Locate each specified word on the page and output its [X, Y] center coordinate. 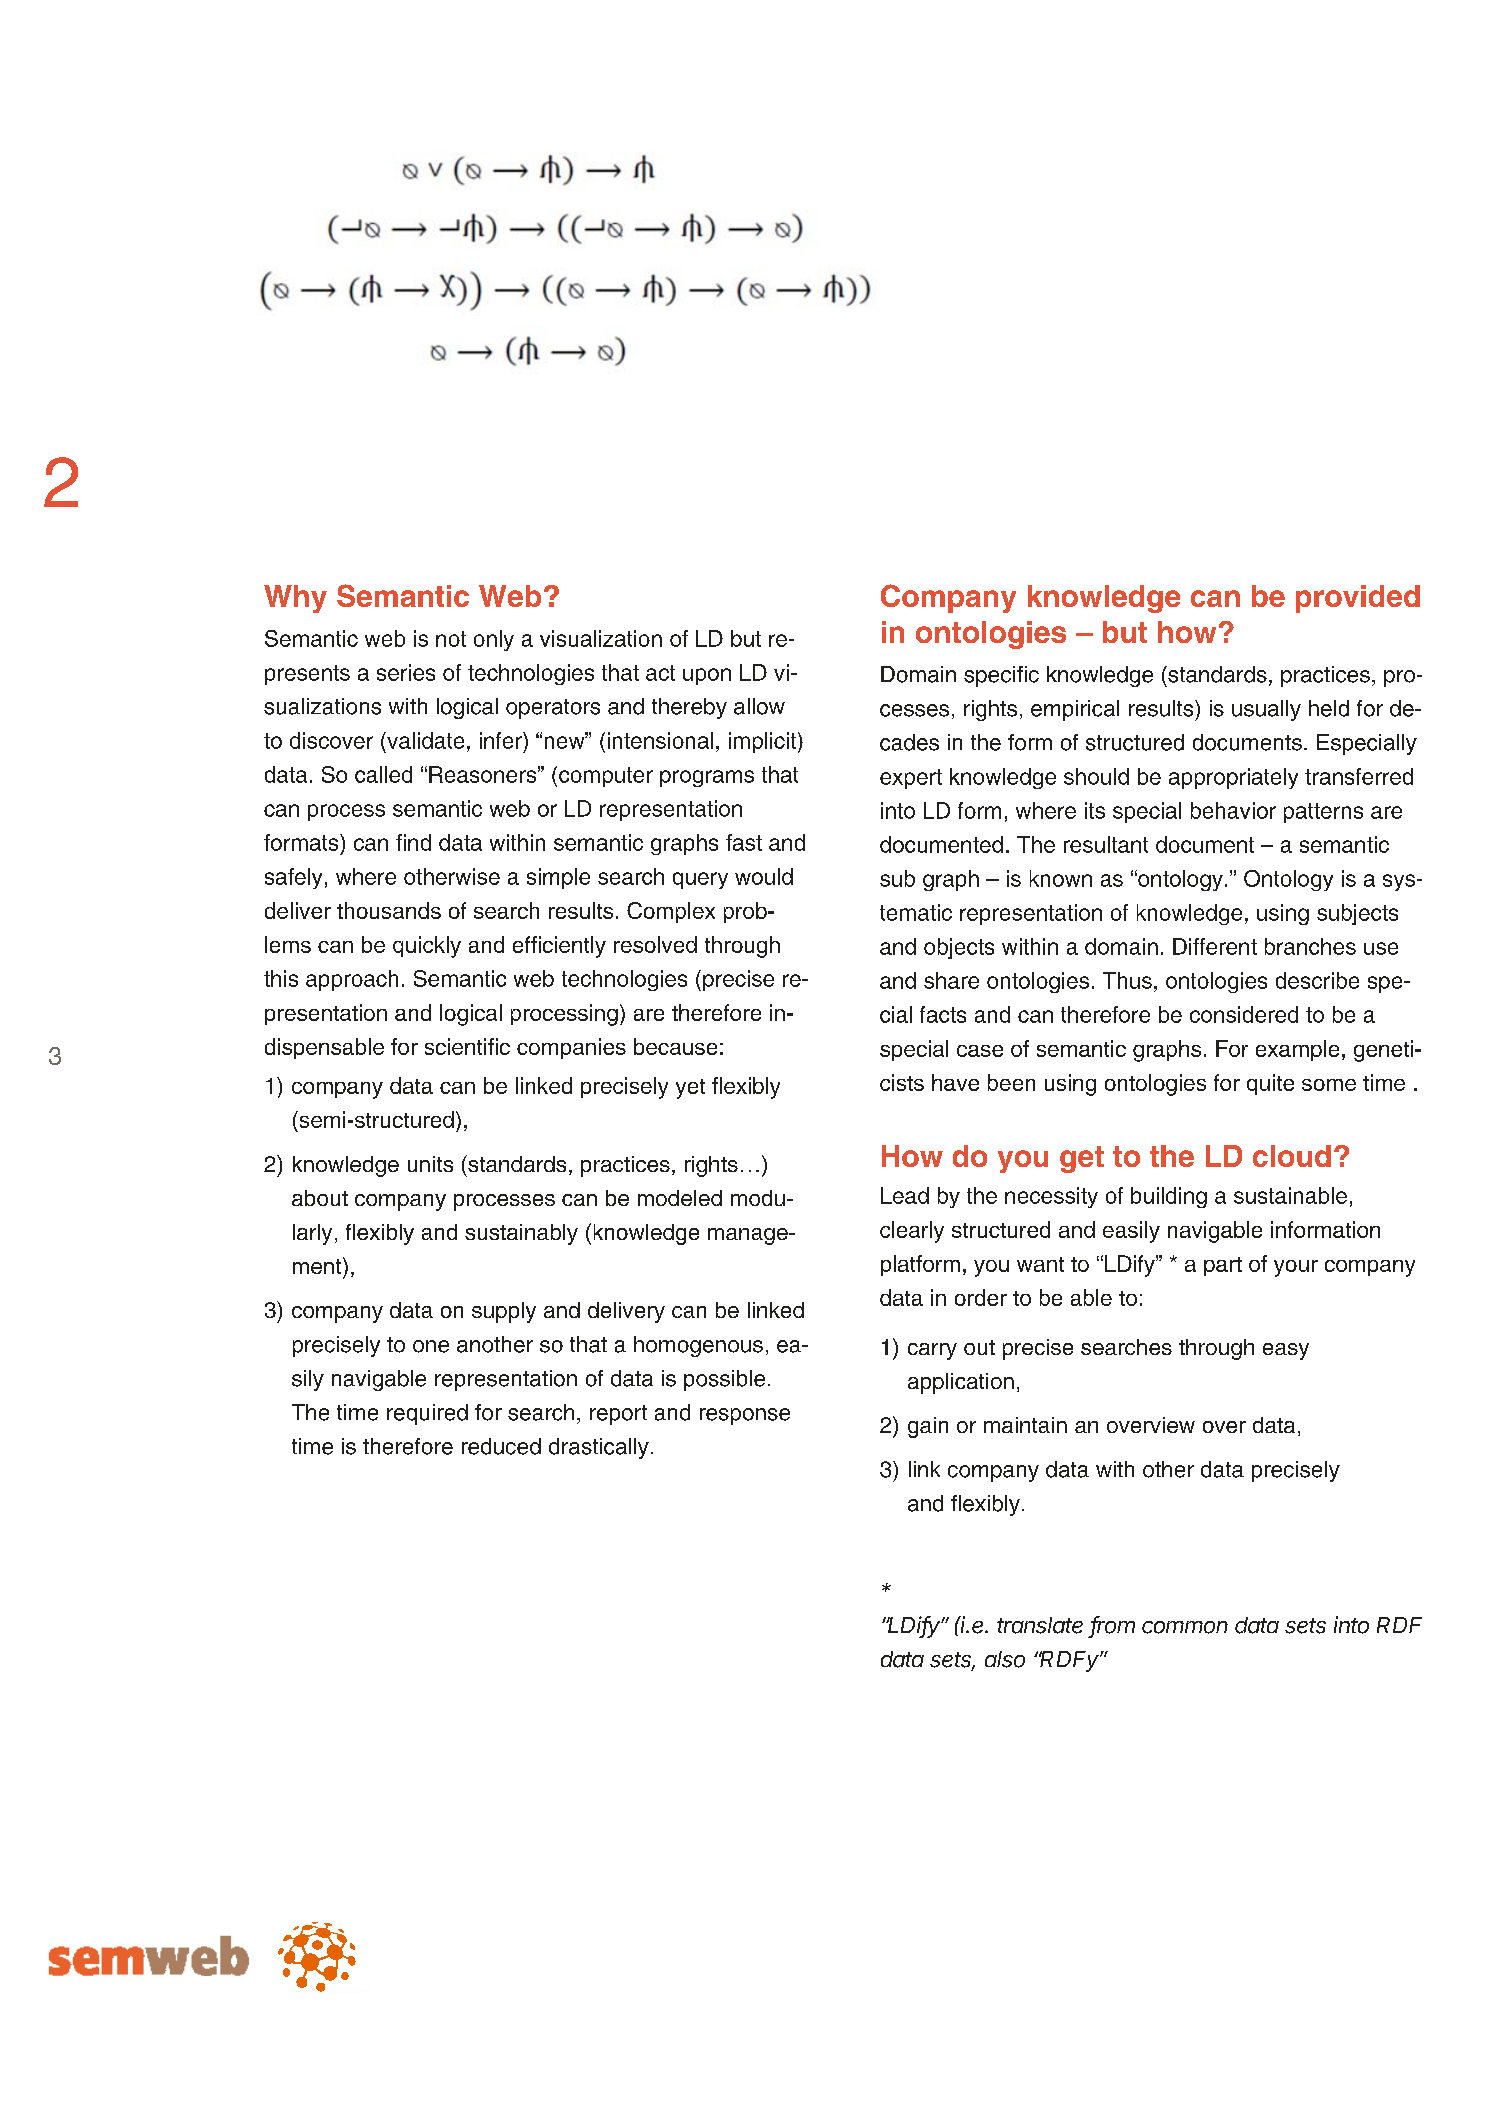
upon [707, 676]
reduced [501, 1446]
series [406, 672]
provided [1358, 599]
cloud [1292, 1156]
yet [690, 1089]
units [430, 1164]
